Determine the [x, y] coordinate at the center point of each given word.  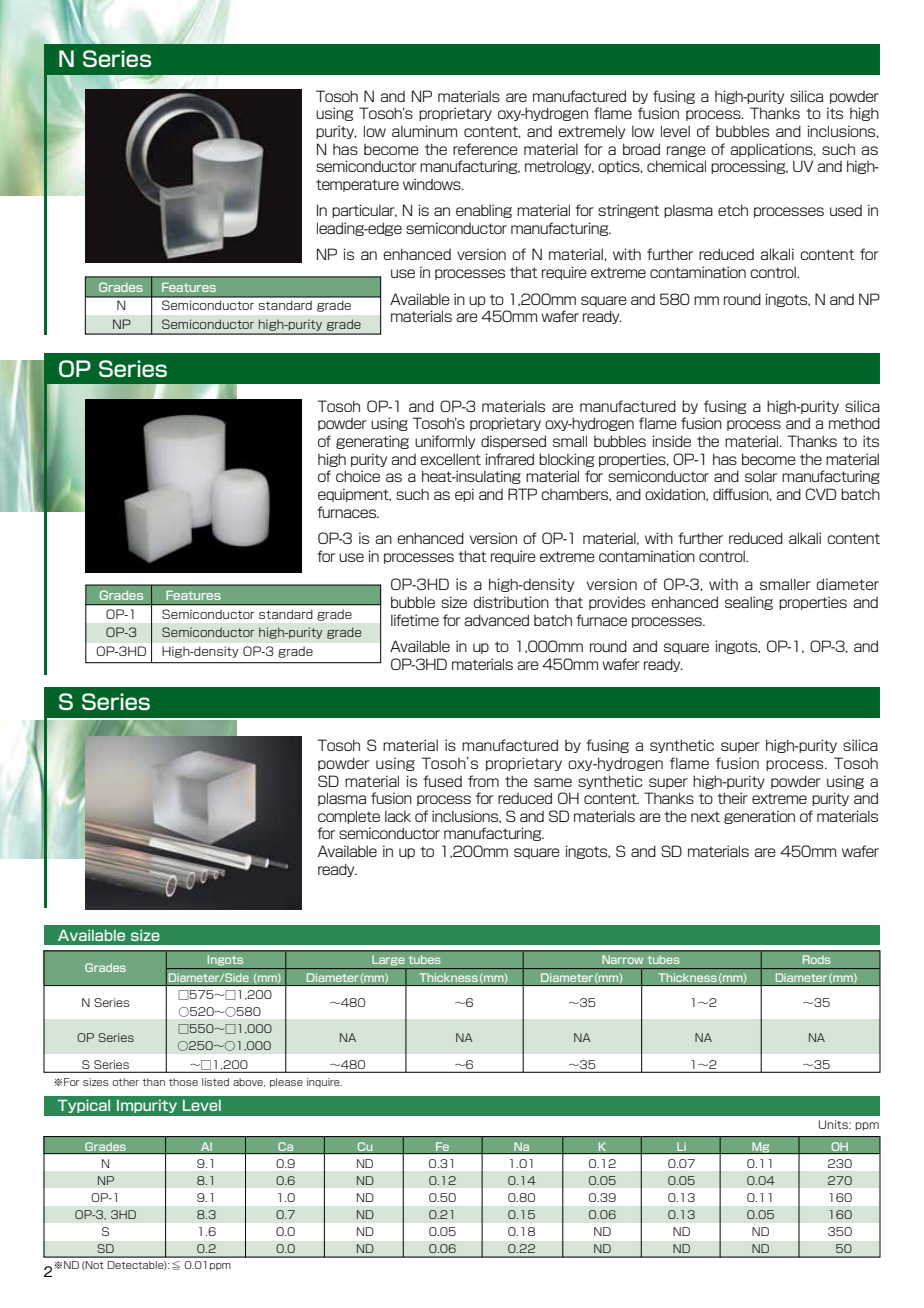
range [686, 151]
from [483, 781]
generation [759, 817]
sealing [749, 603]
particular [364, 211]
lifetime [415, 620]
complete [349, 817]
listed [215, 1082]
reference [485, 149]
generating [372, 442]
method [854, 423]
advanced [496, 620]
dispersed [513, 442]
